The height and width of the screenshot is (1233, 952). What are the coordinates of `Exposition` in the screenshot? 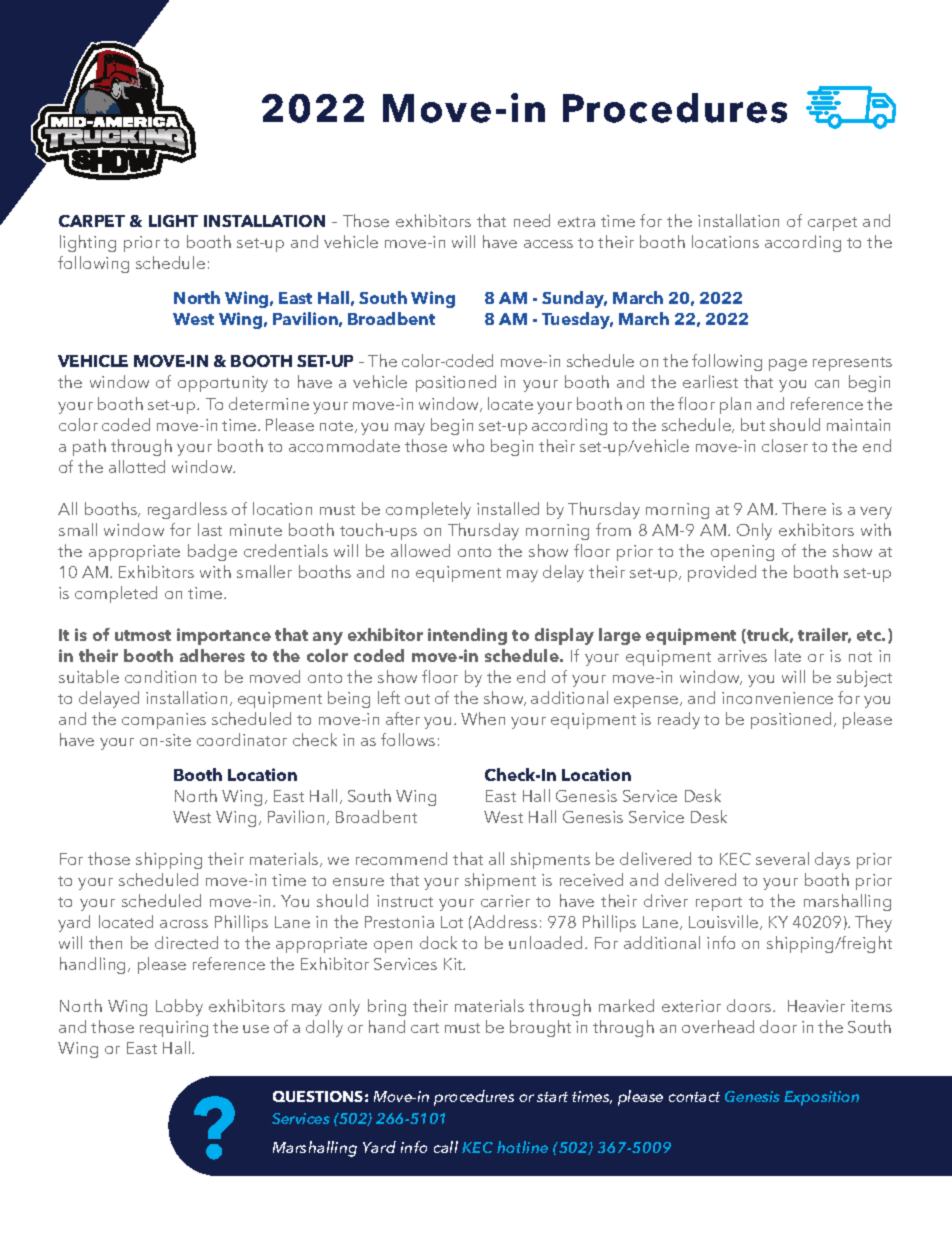 It's located at (821, 1098).
